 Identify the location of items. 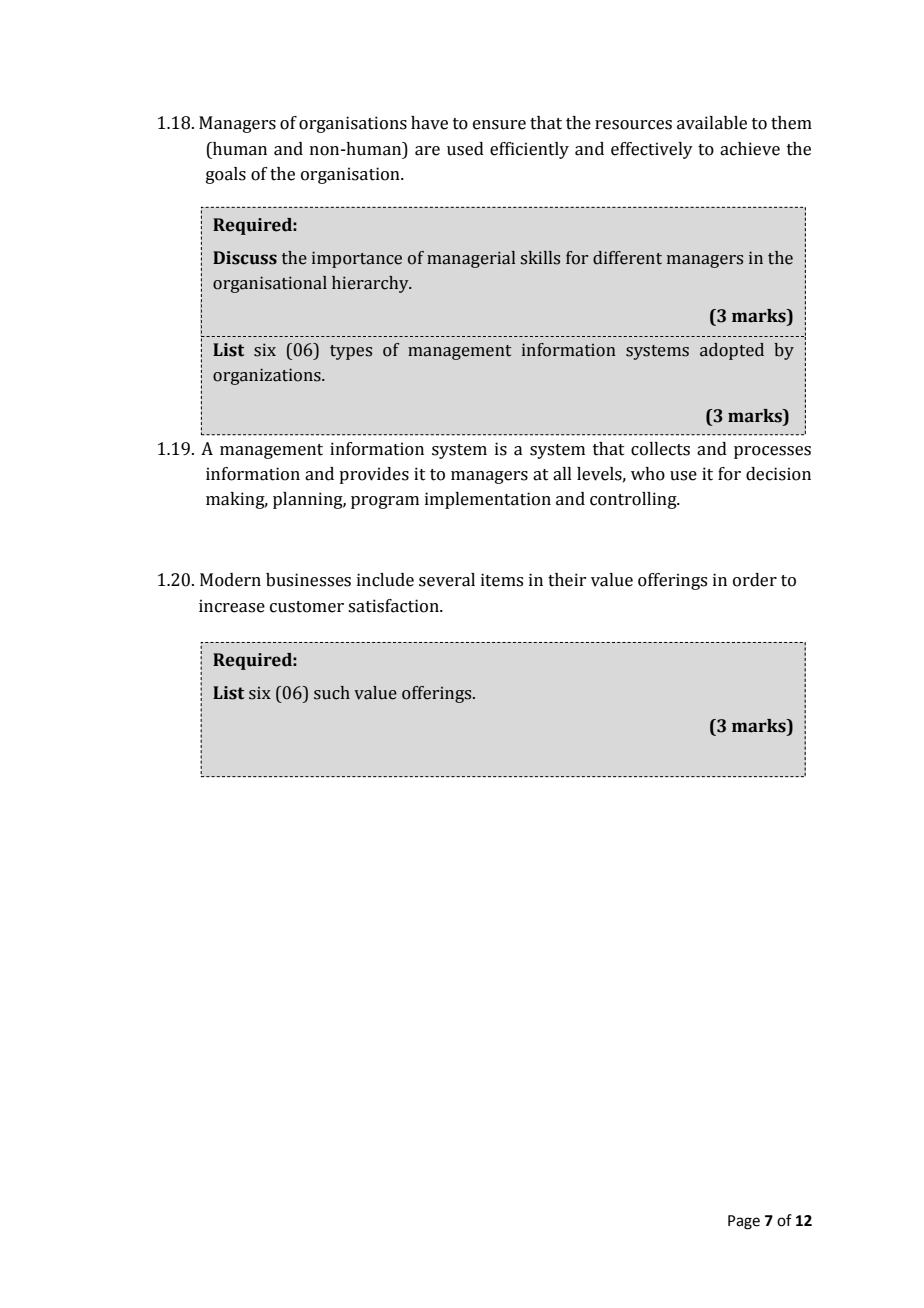
(502, 580).
